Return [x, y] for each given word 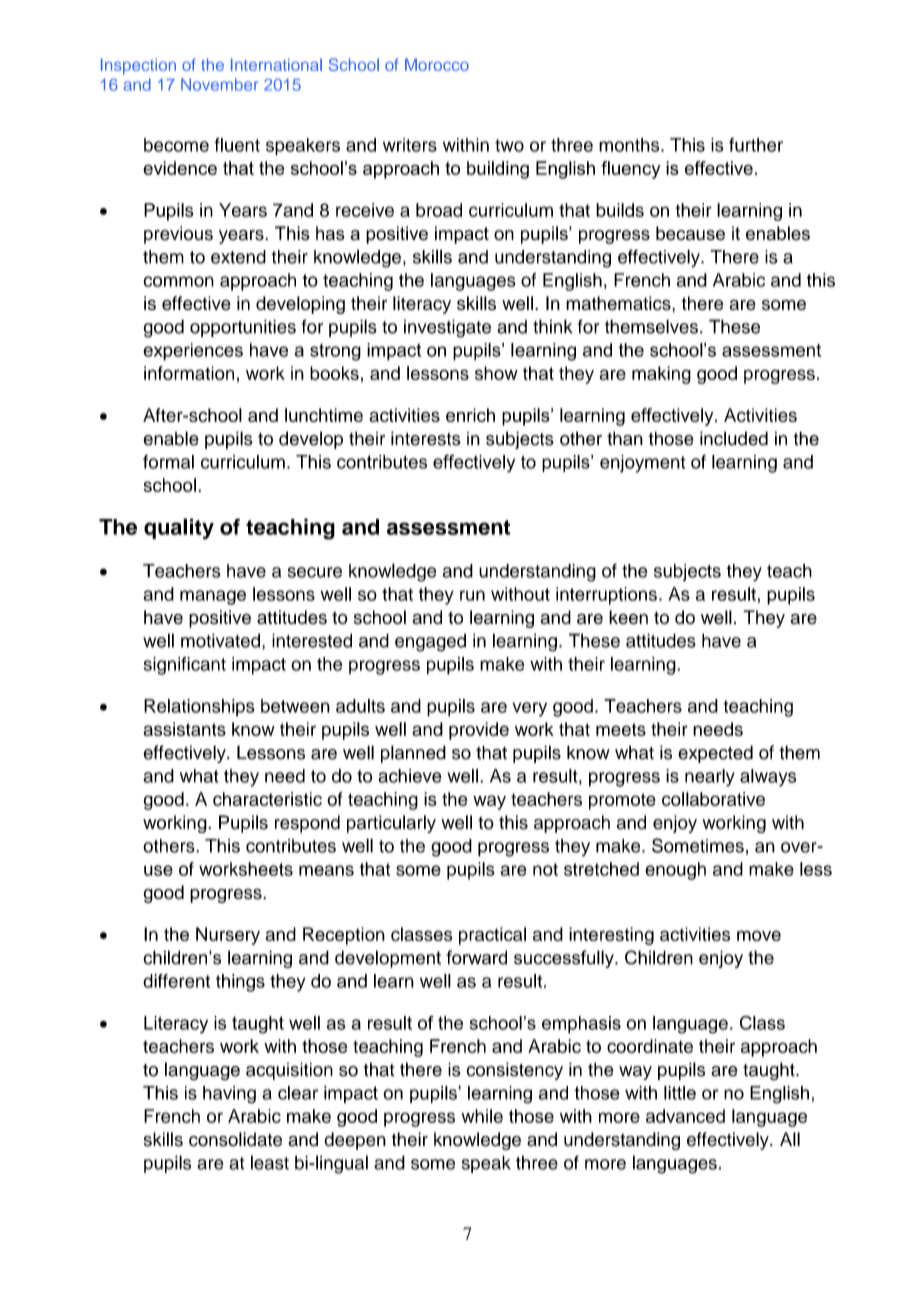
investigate [447, 328]
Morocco [437, 64]
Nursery [228, 936]
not [545, 869]
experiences [193, 352]
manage [213, 597]
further [756, 145]
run [472, 595]
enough [675, 871]
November [219, 84]
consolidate [235, 1139]
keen [628, 617]
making [661, 375]
